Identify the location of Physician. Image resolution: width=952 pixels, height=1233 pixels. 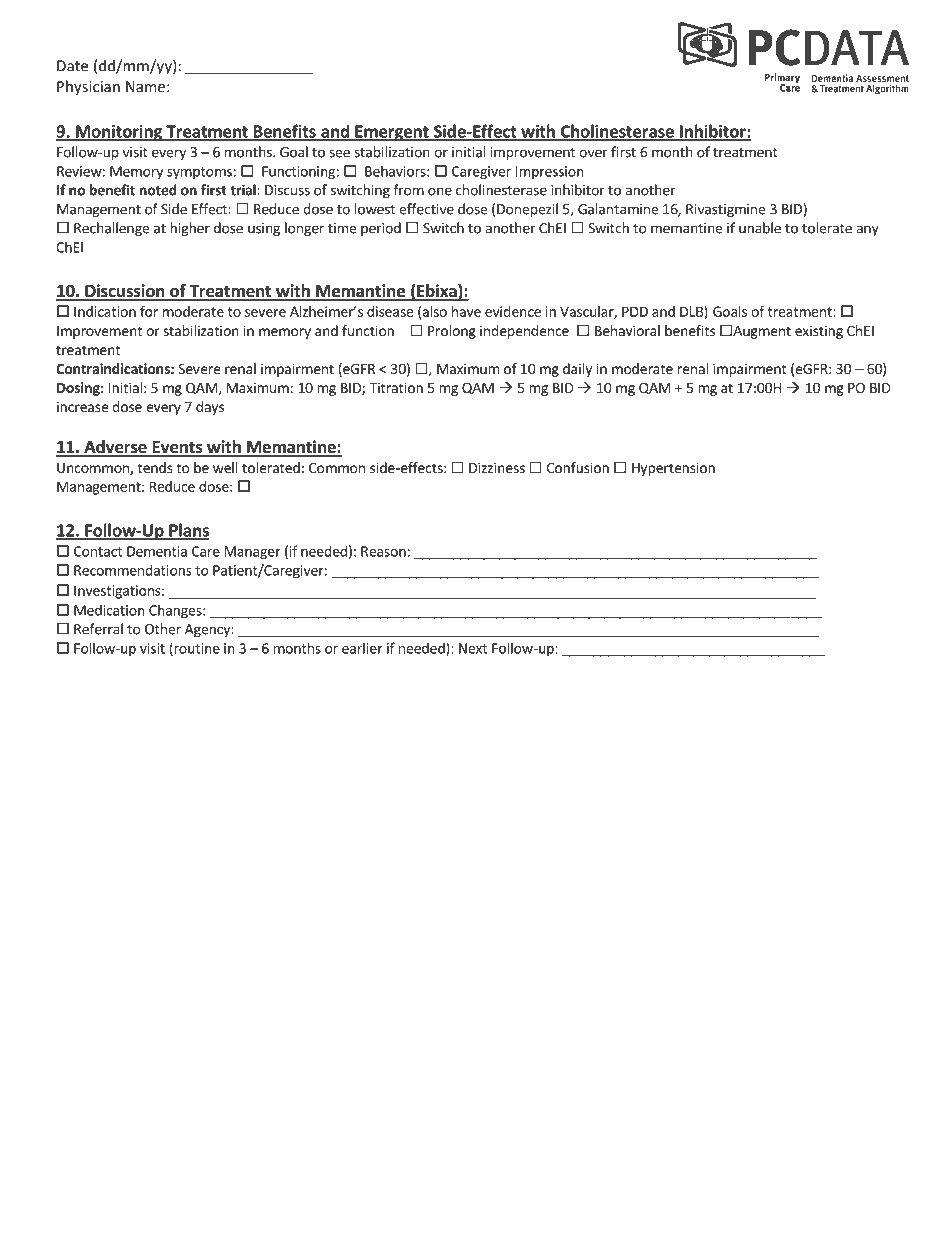
(88, 87).
